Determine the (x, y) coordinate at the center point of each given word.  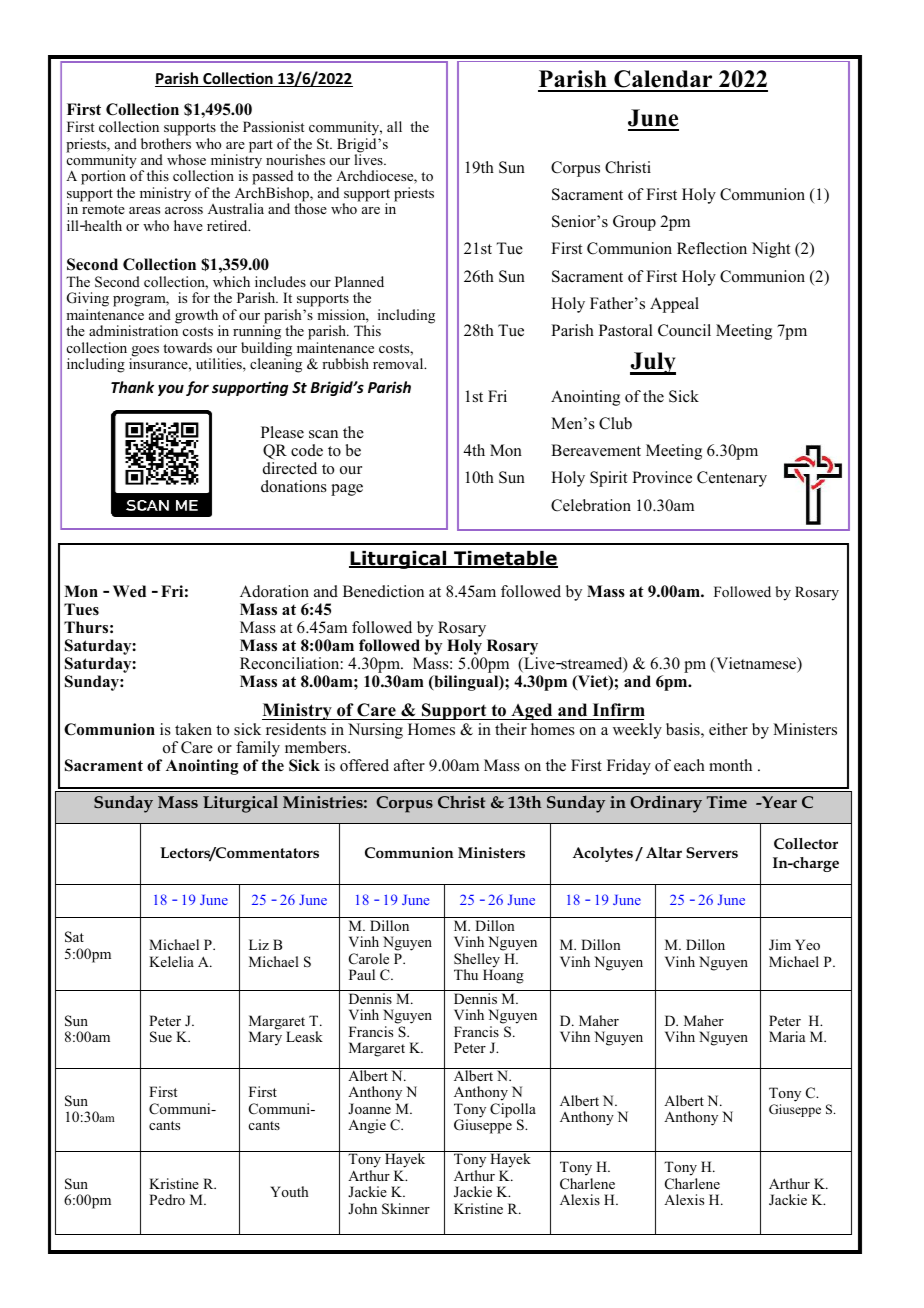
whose (186, 159)
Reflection (712, 248)
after (409, 765)
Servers (712, 852)
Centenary (732, 479)
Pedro (167, 1199)
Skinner (406, 1209)
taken (193, 729)
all (394, 126)
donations (294, 486)
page (347, 490)
